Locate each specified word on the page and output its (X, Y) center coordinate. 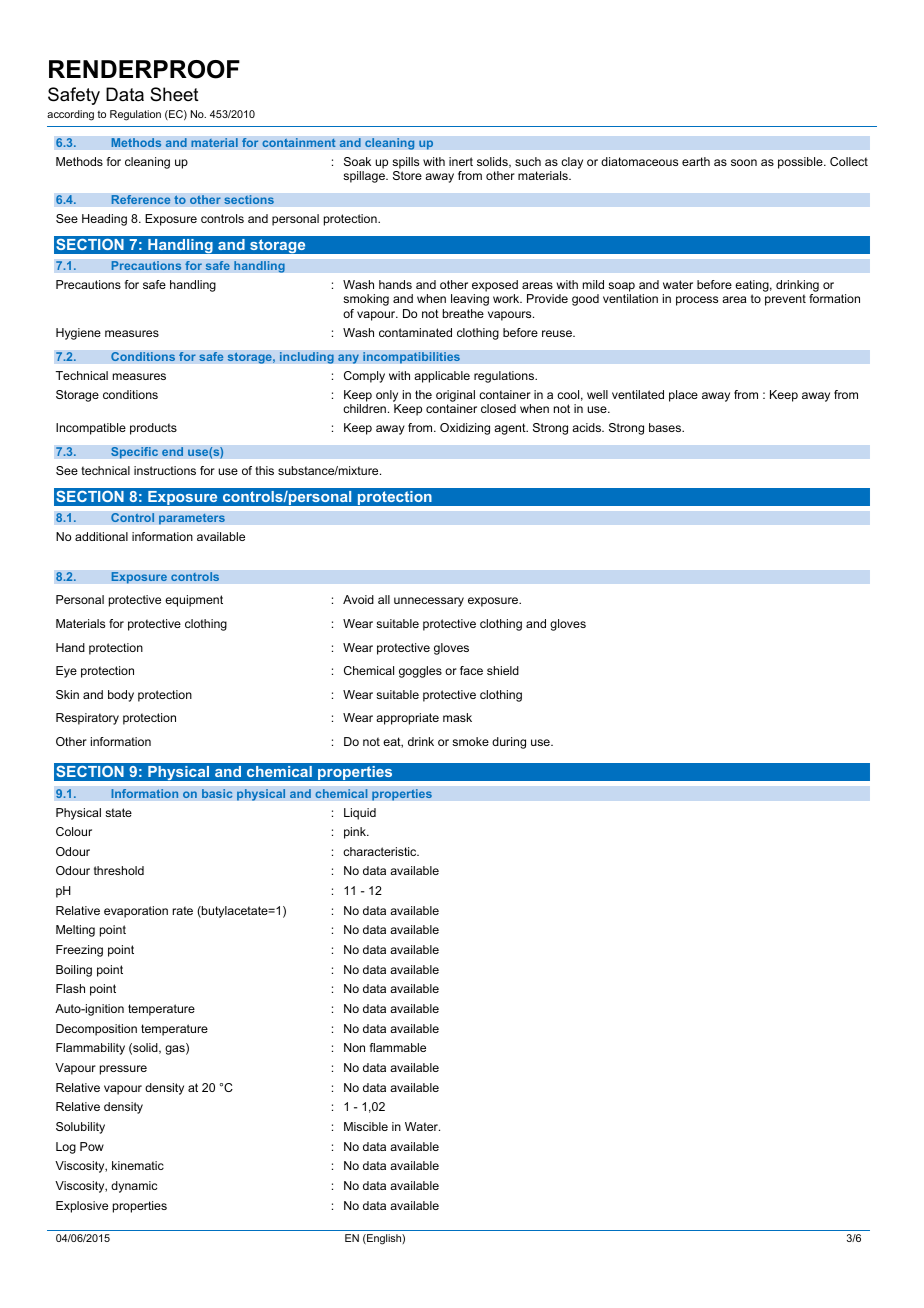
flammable (398, 1047)
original (455, 396)
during (509, 743)
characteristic (381, 851)
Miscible (366, 1126)
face (471, 670)
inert (461, 161)
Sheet (174, 94)
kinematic (138, 1165)
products (153, 429)
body (121, 696)
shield (503, 670)
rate (183, 910)
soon (744, 162)
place (683, 396)
